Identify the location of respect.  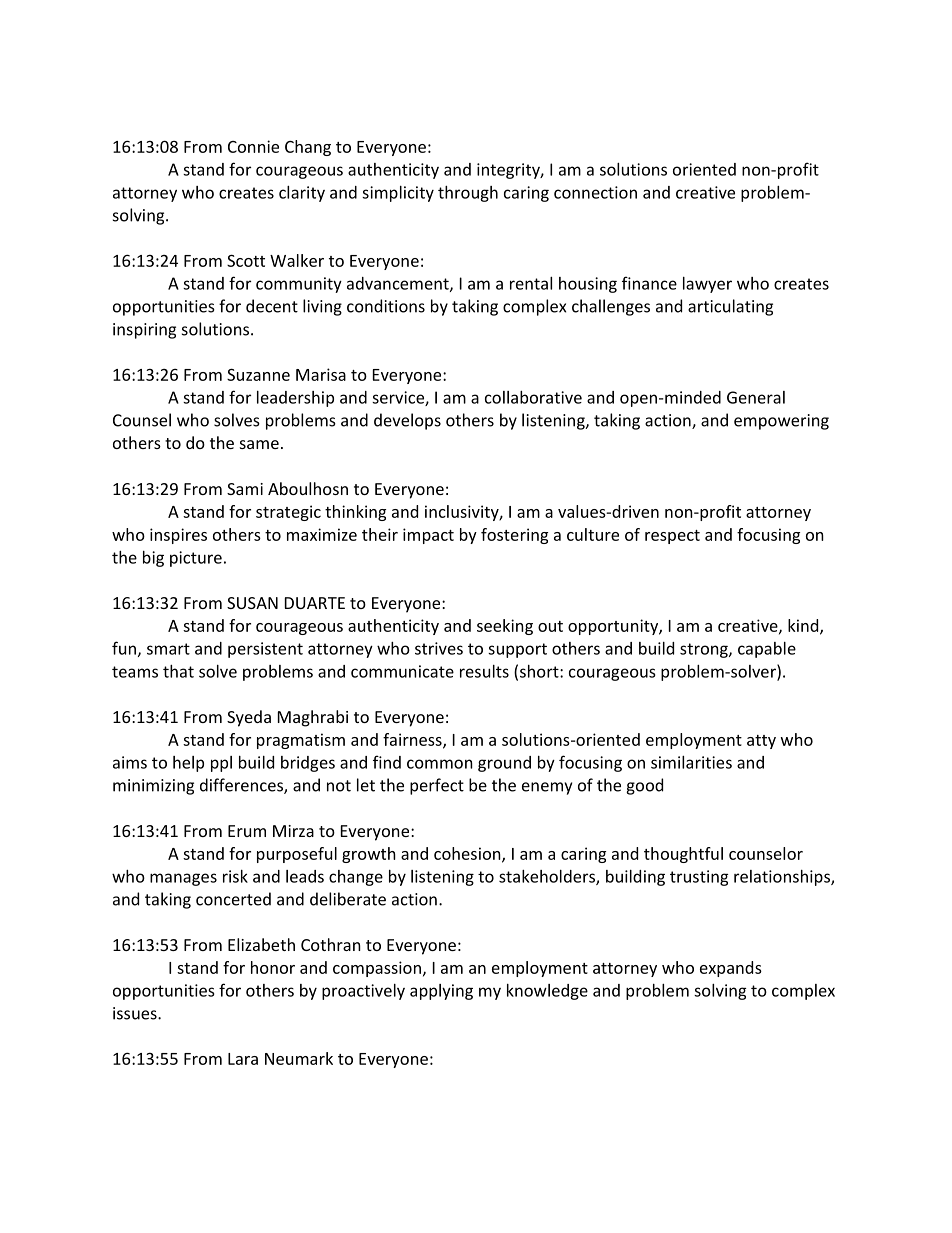
(672, 537).
